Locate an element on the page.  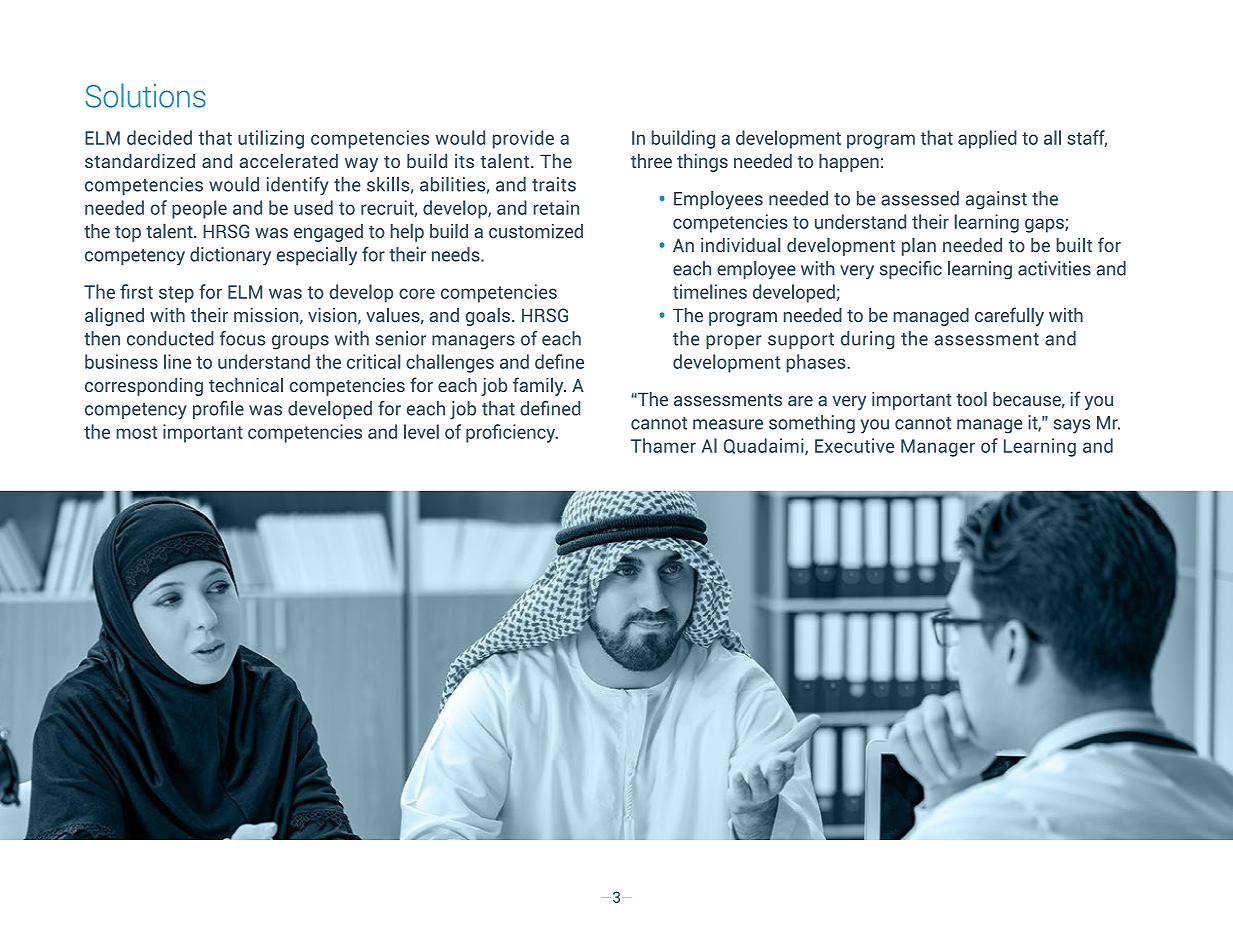
accelerated is located at coordinates (289, 161).
